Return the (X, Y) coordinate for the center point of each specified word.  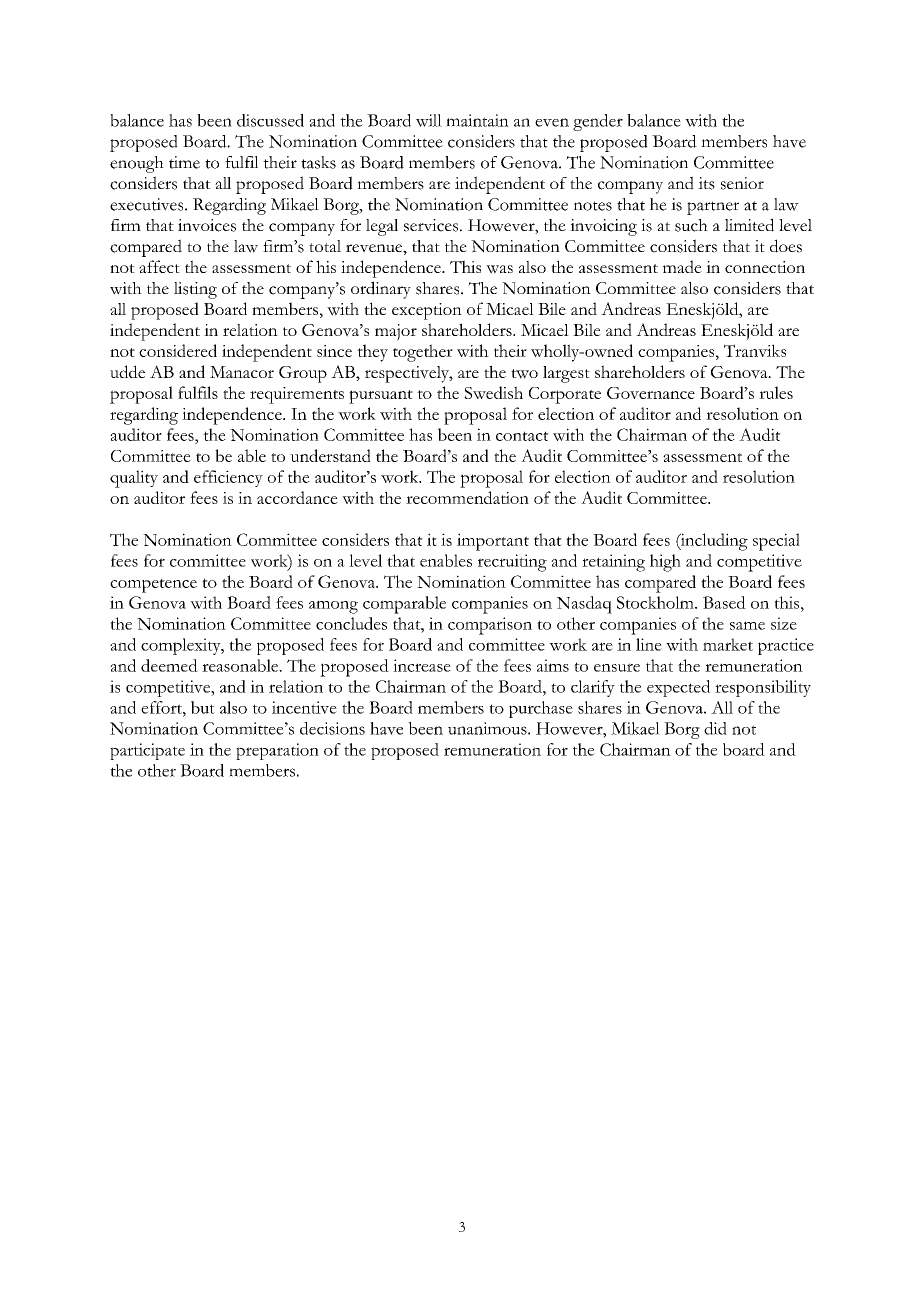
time (184, 162)
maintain (477, 120)
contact (522, 436)
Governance (651, 393)
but (203, 707)
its (706, 183)
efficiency (228, 478)
